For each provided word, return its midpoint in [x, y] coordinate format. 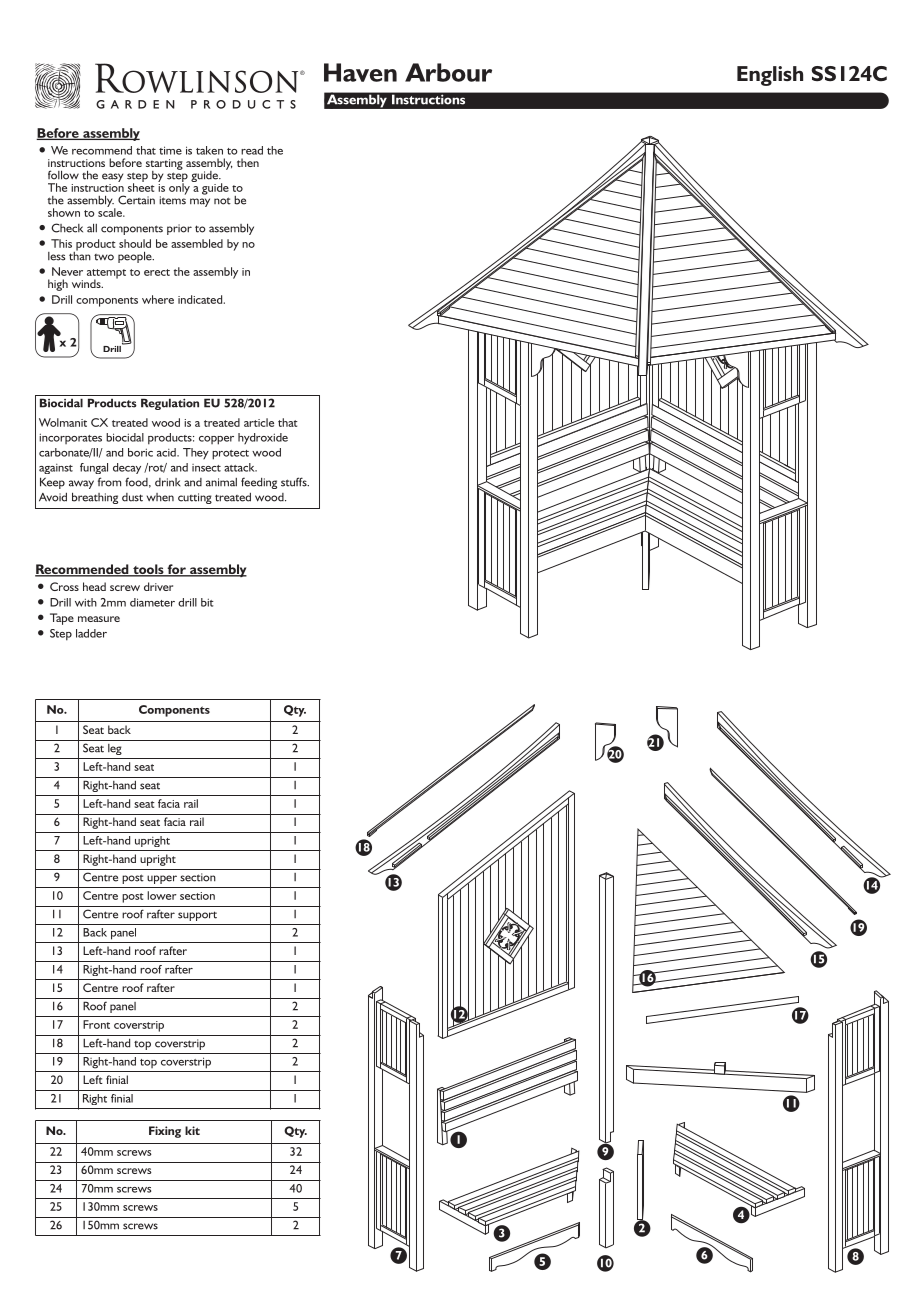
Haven [360, 72]
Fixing [165, 1132]
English [770, 76]
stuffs [295, 482]
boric [140, 452]
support [197, 916]
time [170, 150]
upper [162, 879]
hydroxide [263, 438]
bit [207, 602]
